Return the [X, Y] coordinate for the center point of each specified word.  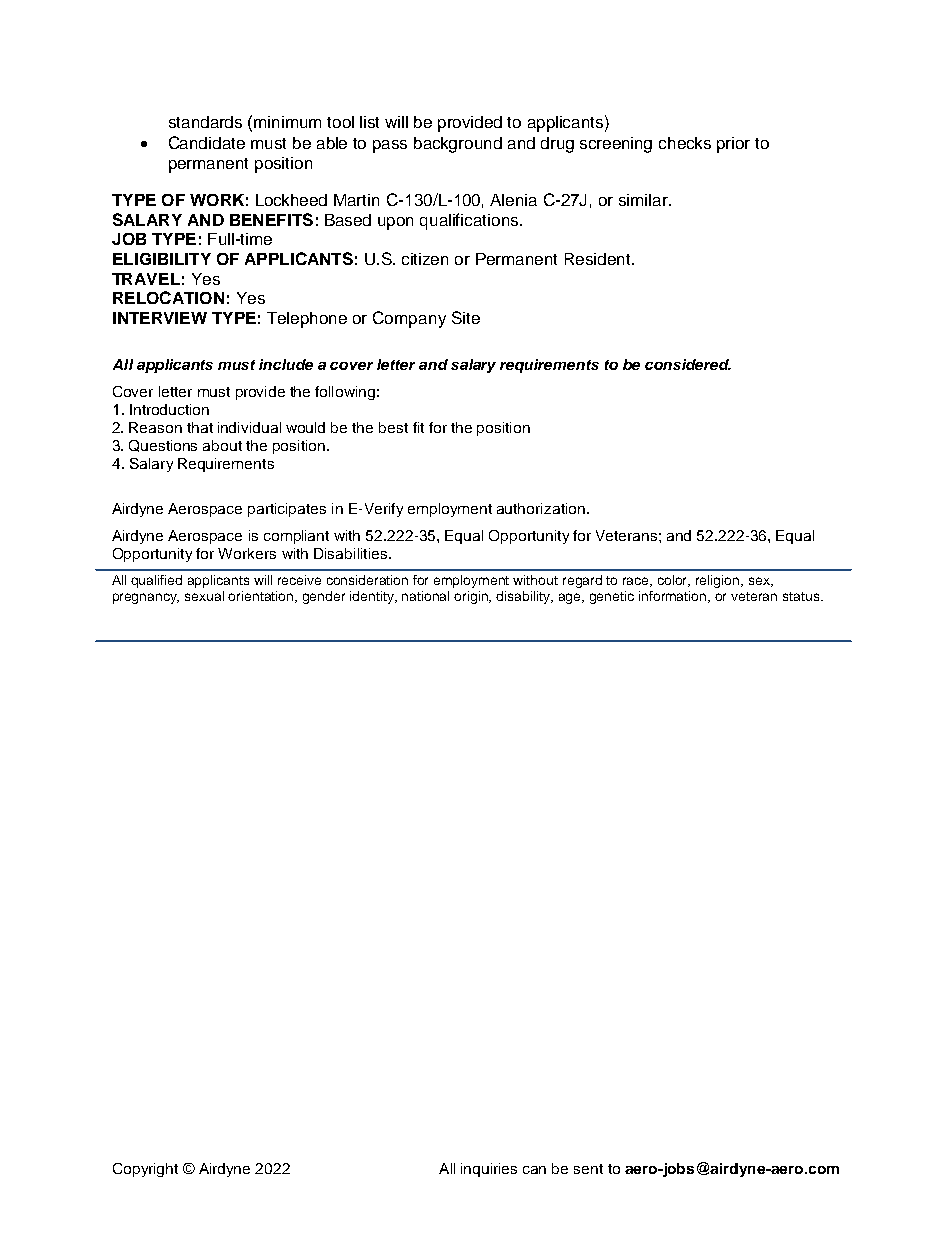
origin [472, 597]
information [674, 597]
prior [733, 145]
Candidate [207, 142]
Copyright [145, 1170]
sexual [204, 596]
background [458, 145]
